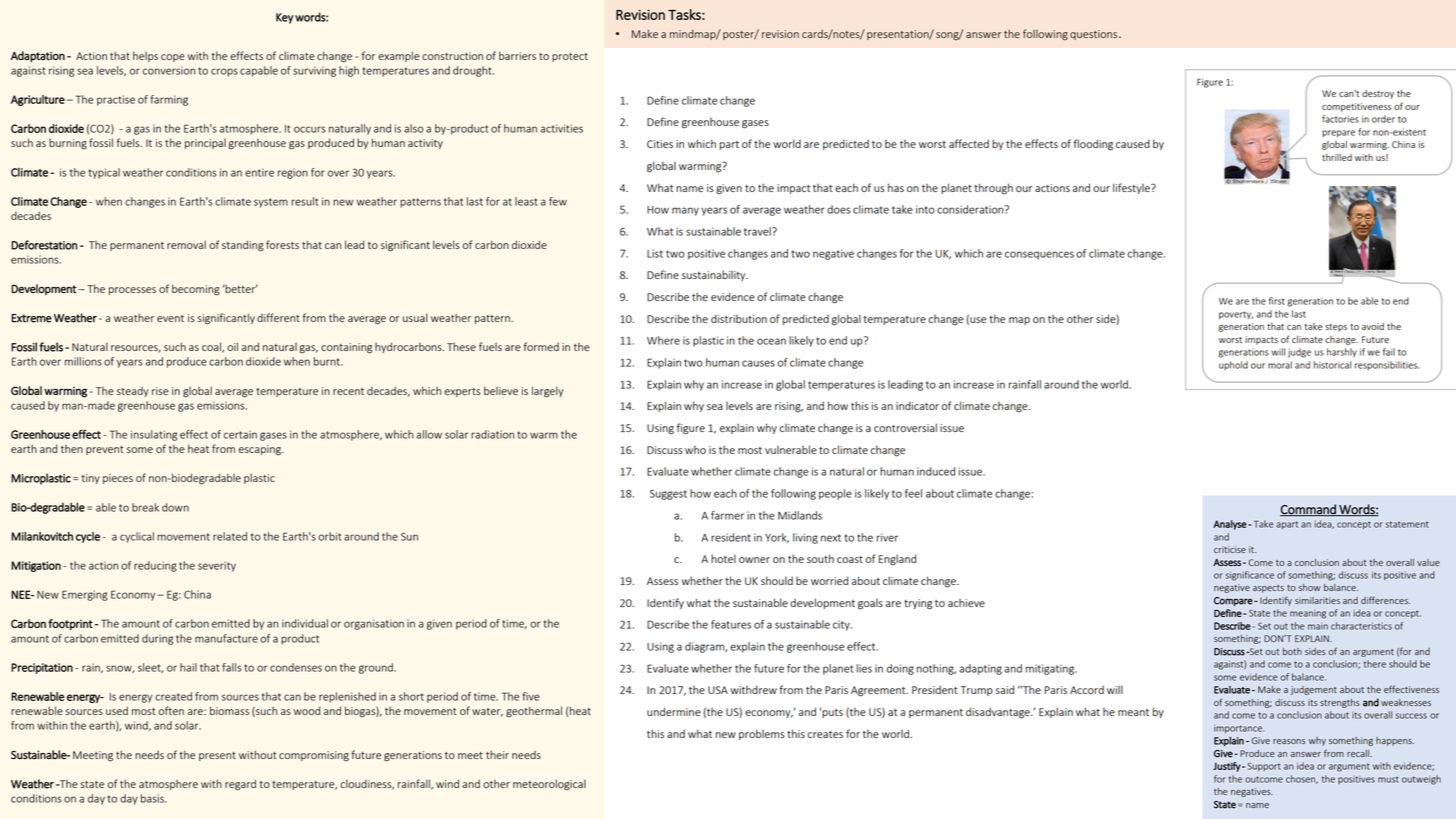 The height and width of the image is (819, 1456). Describe the element at coordinates (1336, 328) in the image. I see `steps` at that location.
